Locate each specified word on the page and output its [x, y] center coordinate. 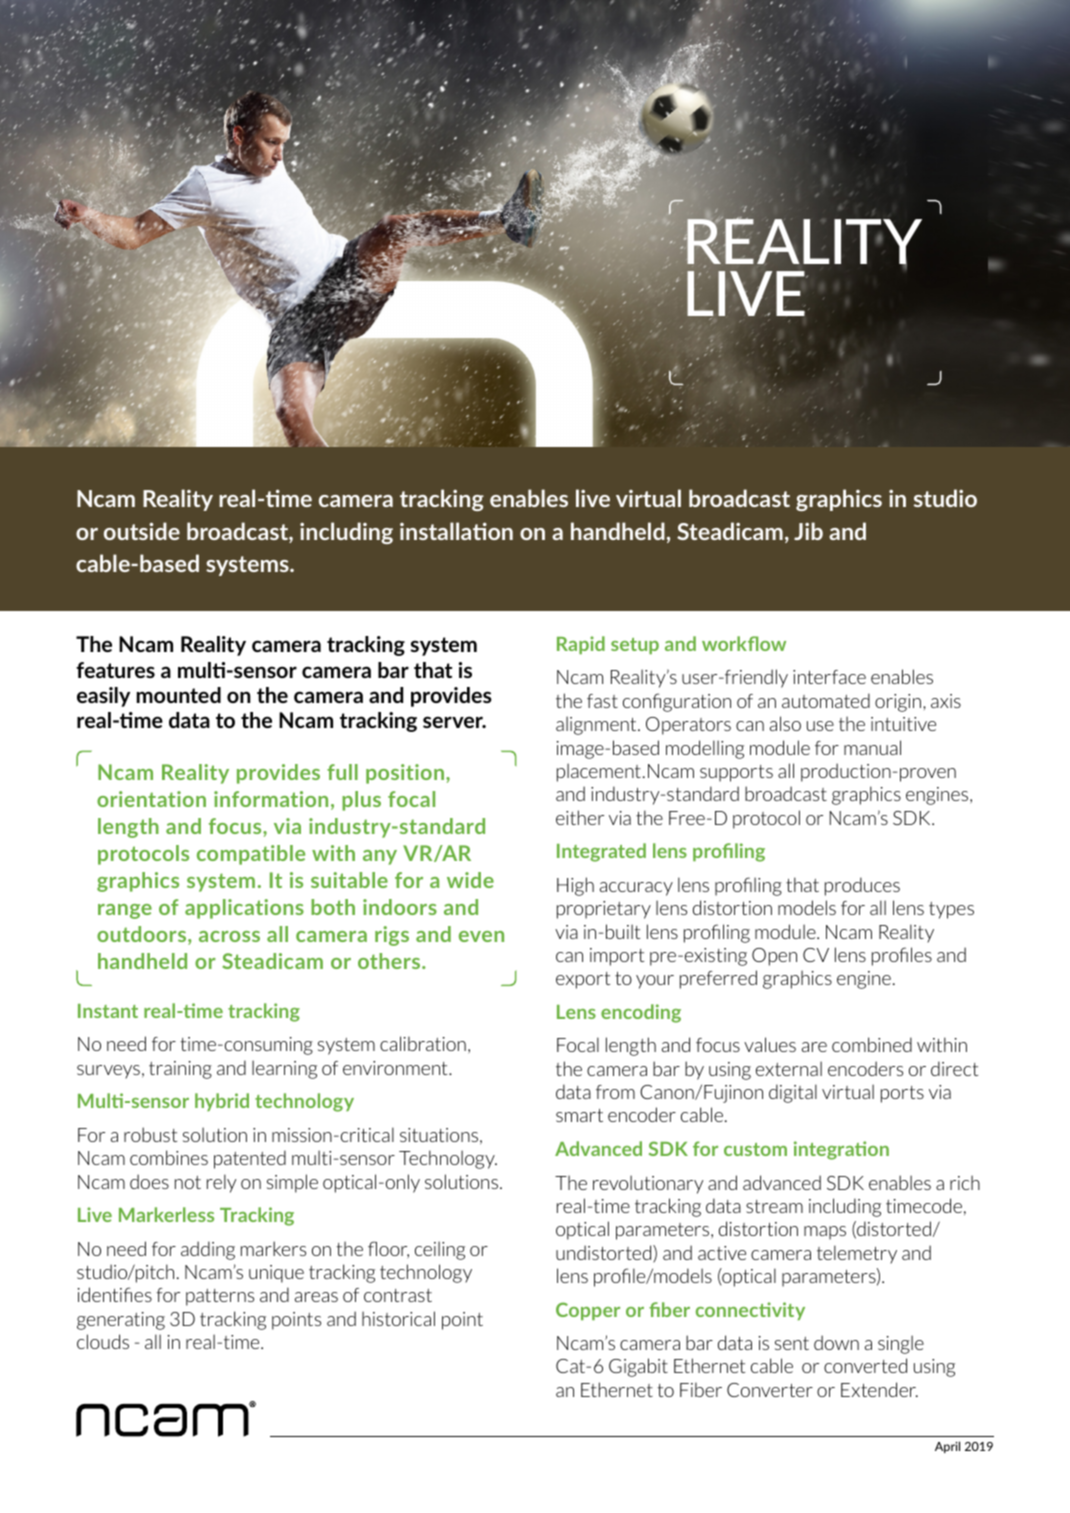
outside [142, 531]
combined [872, 1044]
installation [456, 531]
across [229, 936]
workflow [744, 643]
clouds [103, 1341]
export [583, 980]
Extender [879, 1389]
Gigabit [638, 1367]
